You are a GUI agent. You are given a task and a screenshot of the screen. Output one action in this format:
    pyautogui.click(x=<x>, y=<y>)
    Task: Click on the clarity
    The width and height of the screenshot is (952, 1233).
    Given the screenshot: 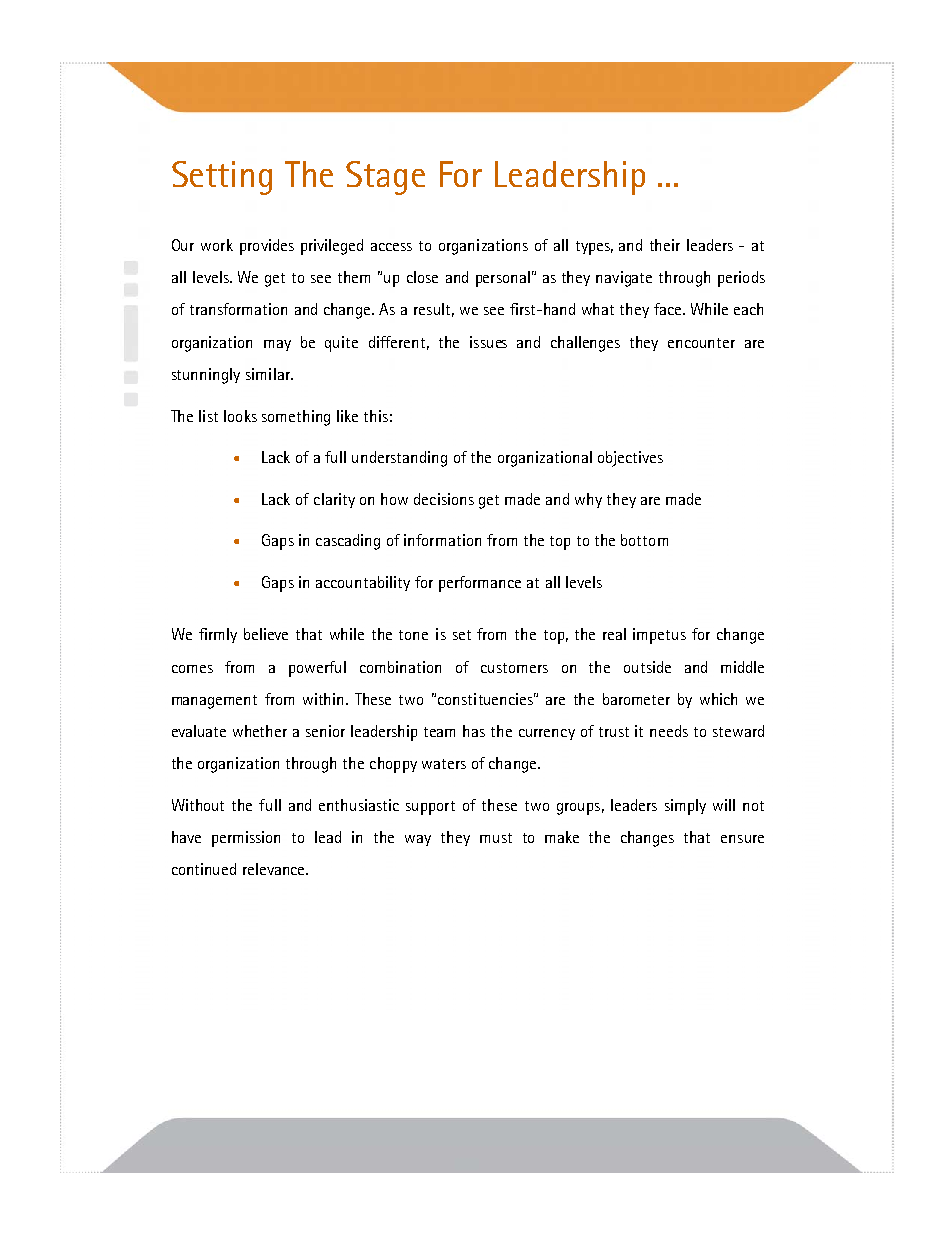 What is the action you would take?
    pyautogui.click(x=334, y=500)
